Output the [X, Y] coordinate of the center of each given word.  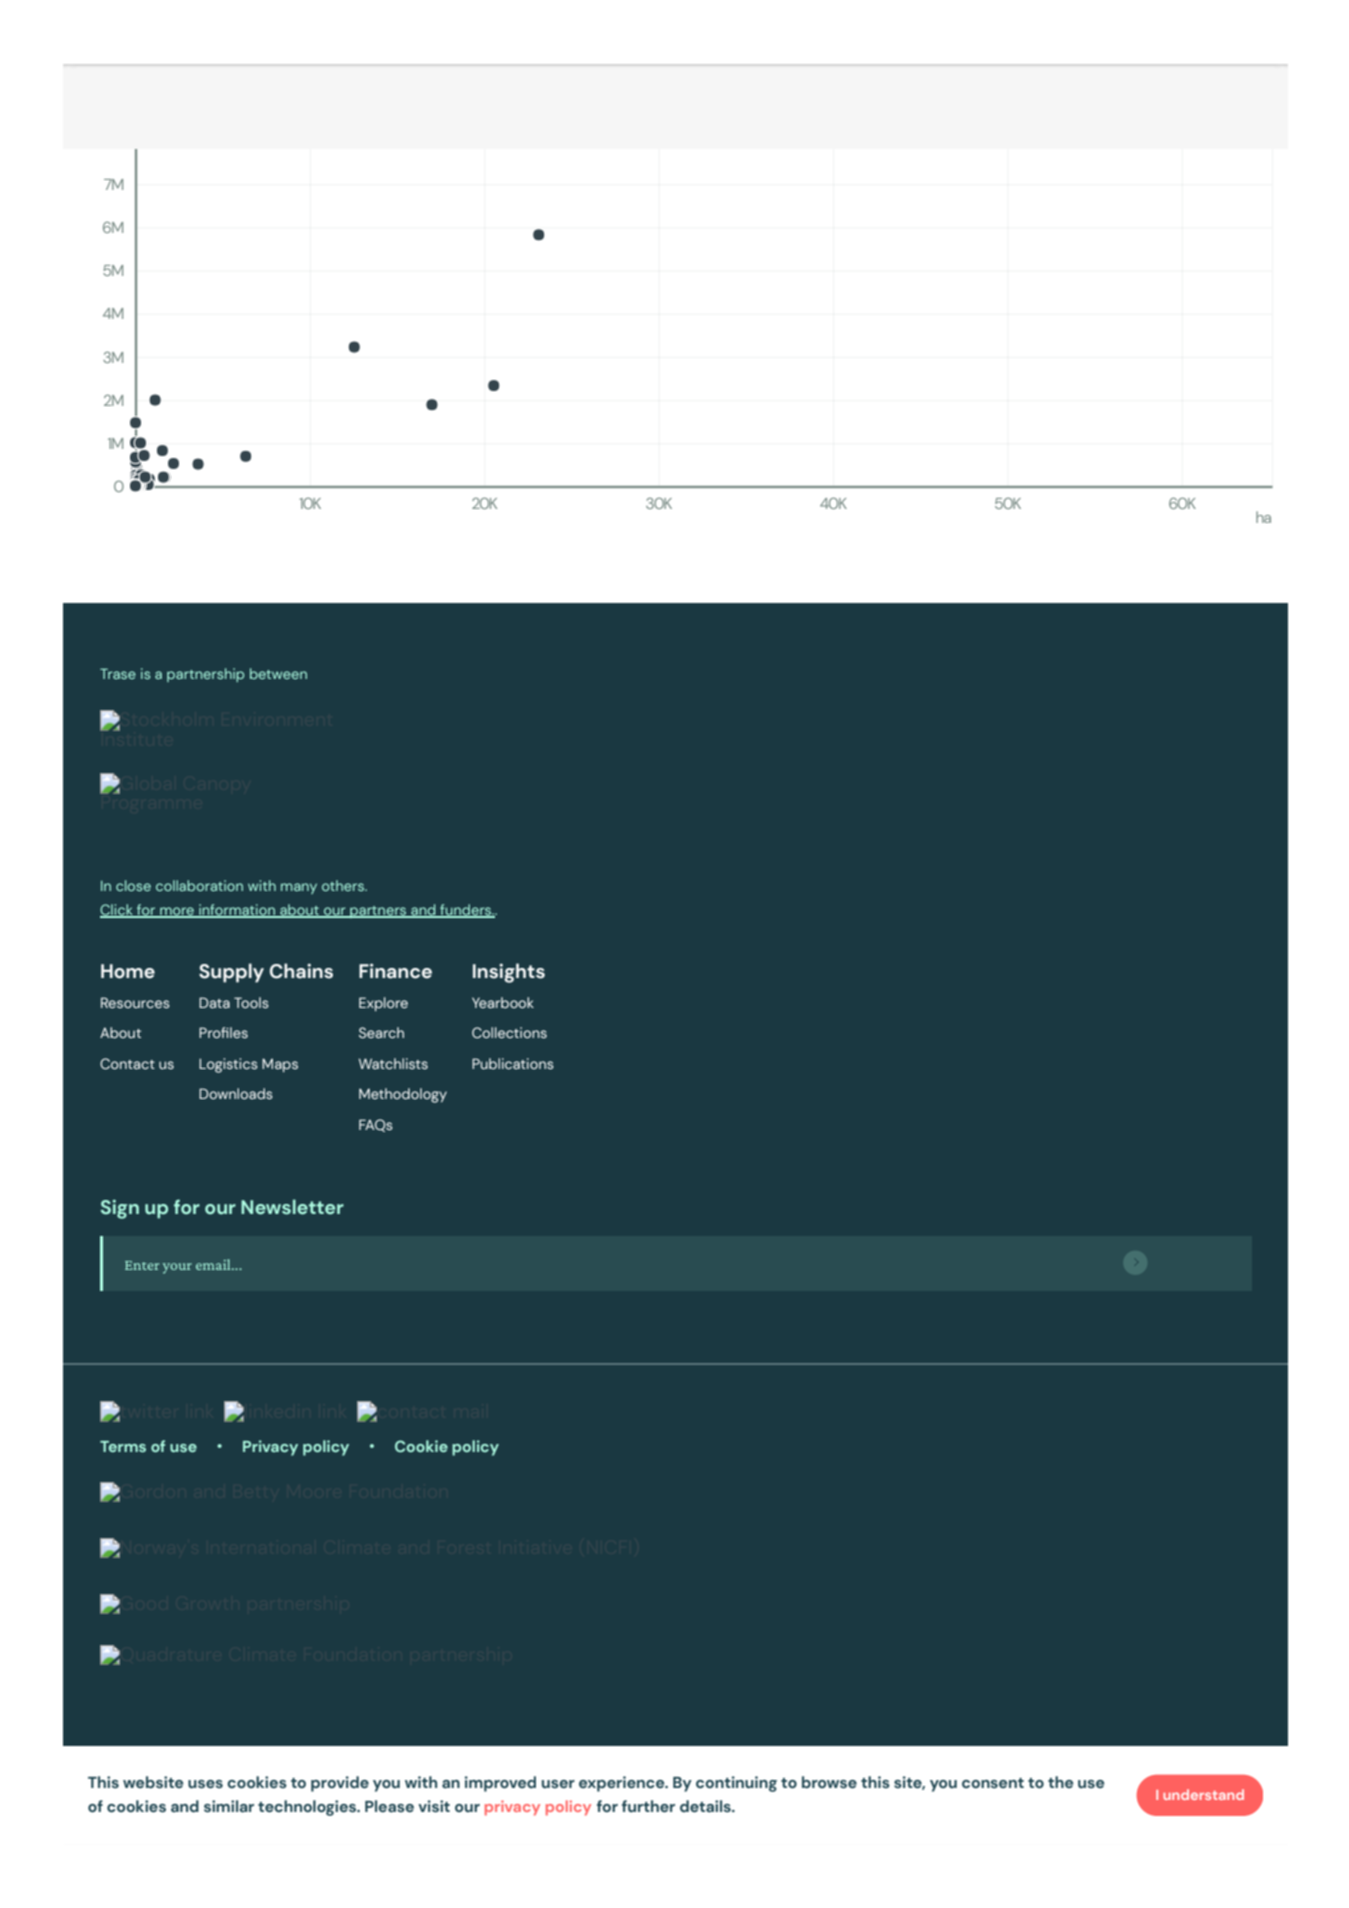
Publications [513, 1063]
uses [205, 1784]
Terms [123, 1446]
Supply [231, 973]
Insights [509, 973]
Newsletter [292, 1207]
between [278, 673]
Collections [509, 1032]
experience [623, 1784]
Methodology [403, 1095]
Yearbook [503, 1002]
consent [993, 1783]
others [344, 885]
